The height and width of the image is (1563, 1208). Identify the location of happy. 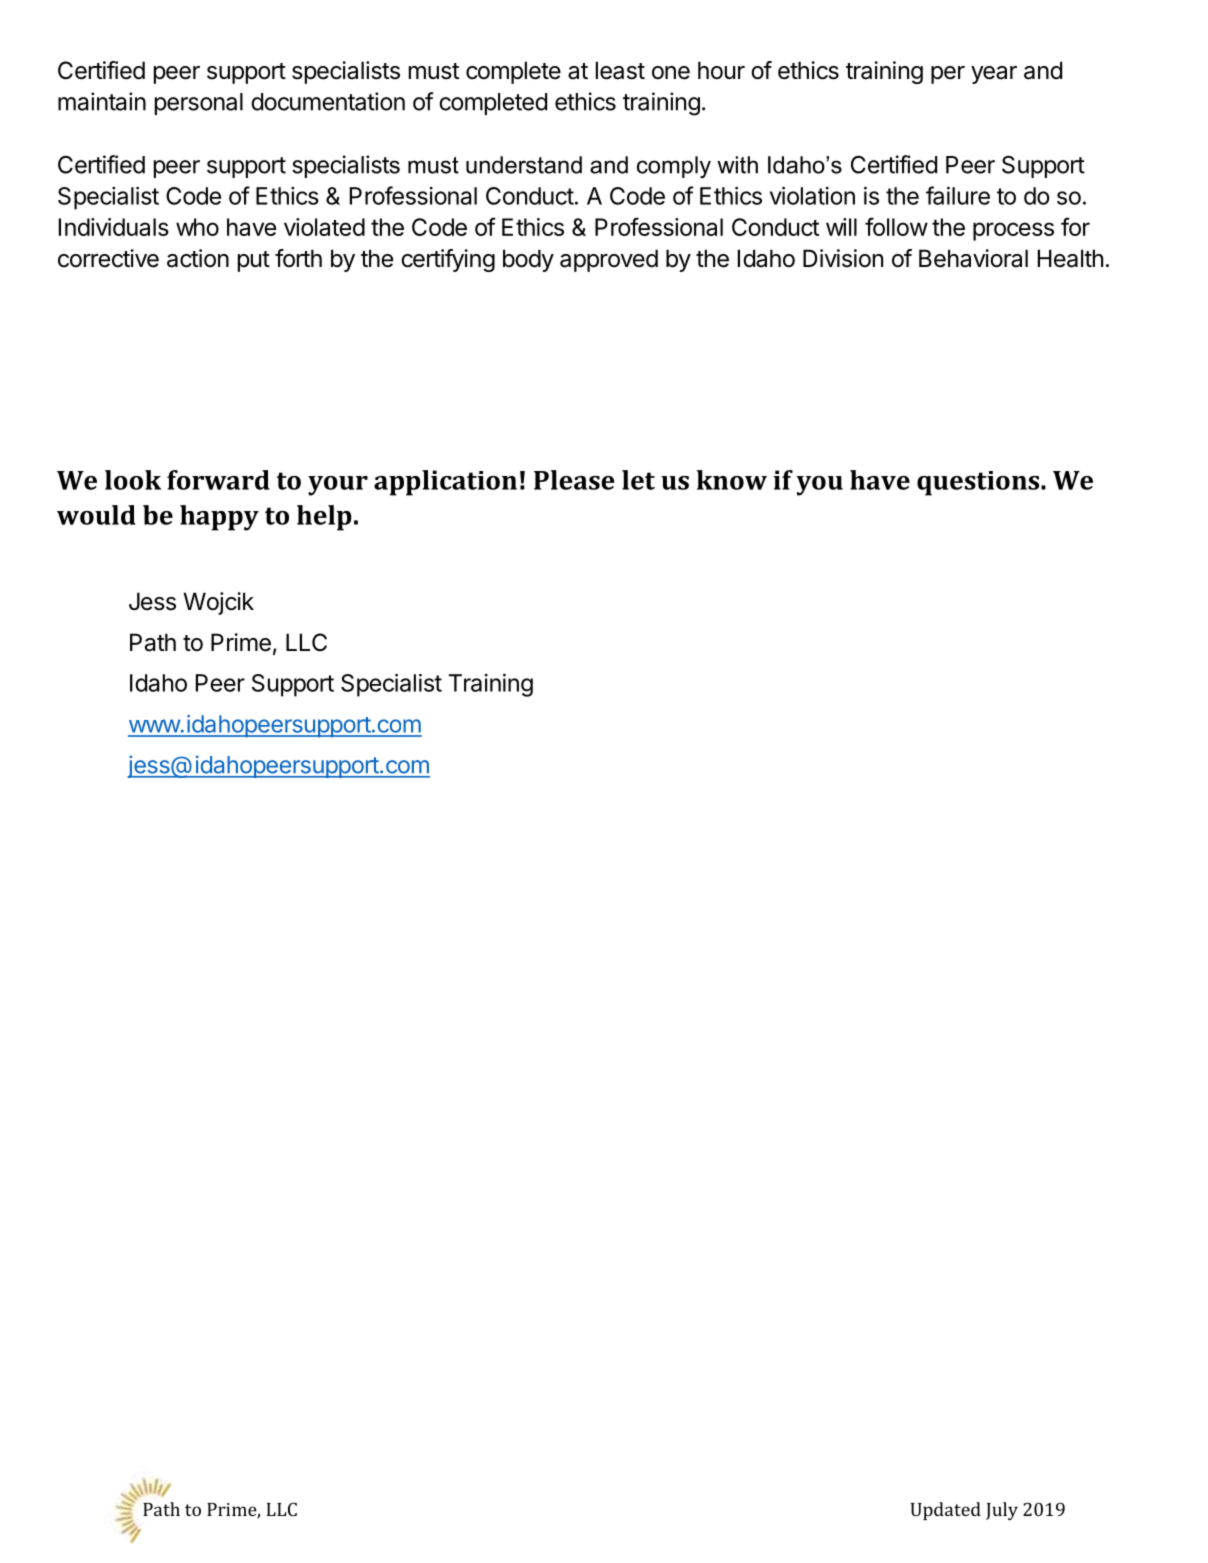
(219, 518).
